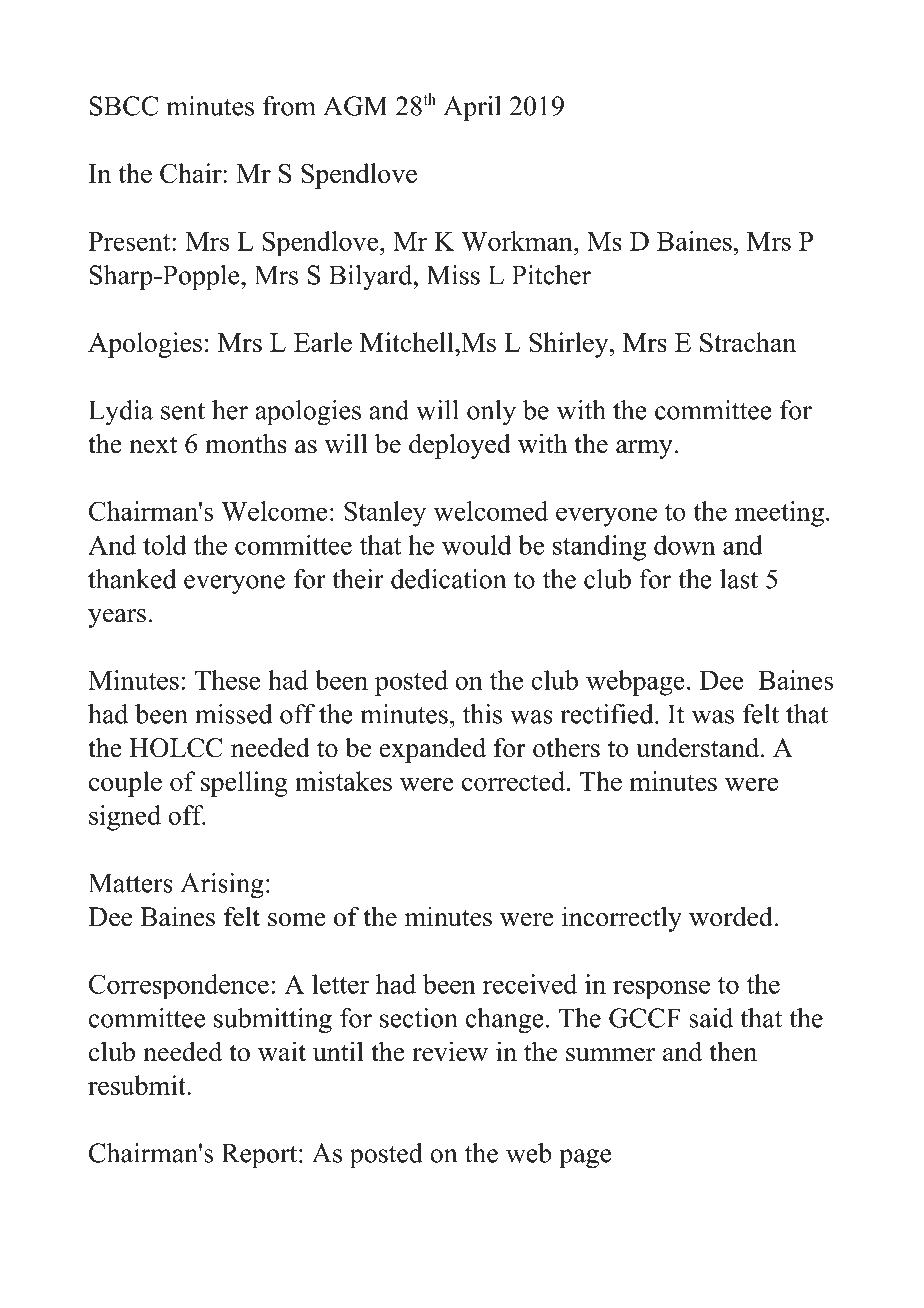  Describe the element at coordinates (227, 680) in the image. I see `These` at that location.
